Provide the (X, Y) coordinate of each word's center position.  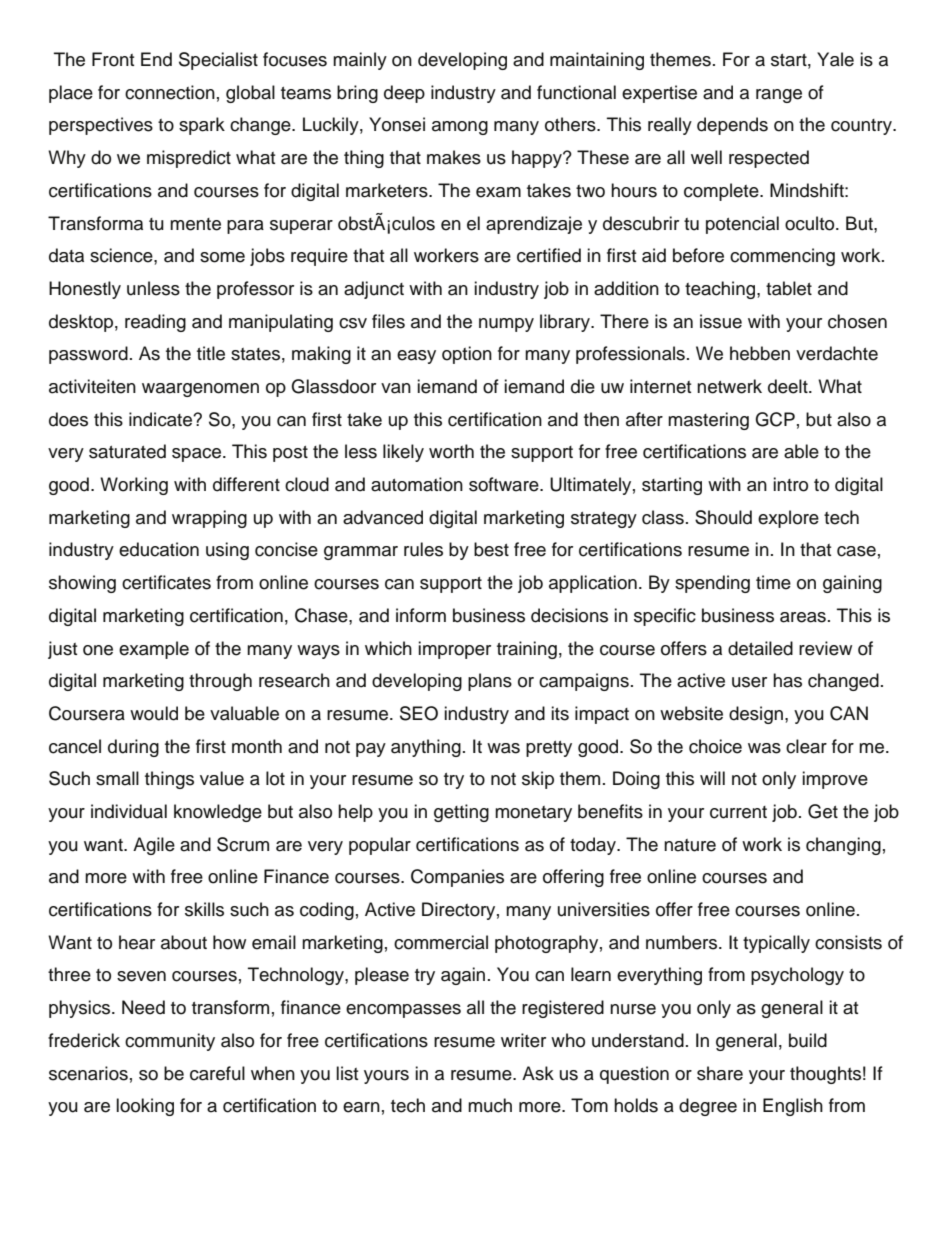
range (779, 96)
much (490, 1105)
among (460, 128)
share (720, 1073)
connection (170, 92)
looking (145, 1107)
